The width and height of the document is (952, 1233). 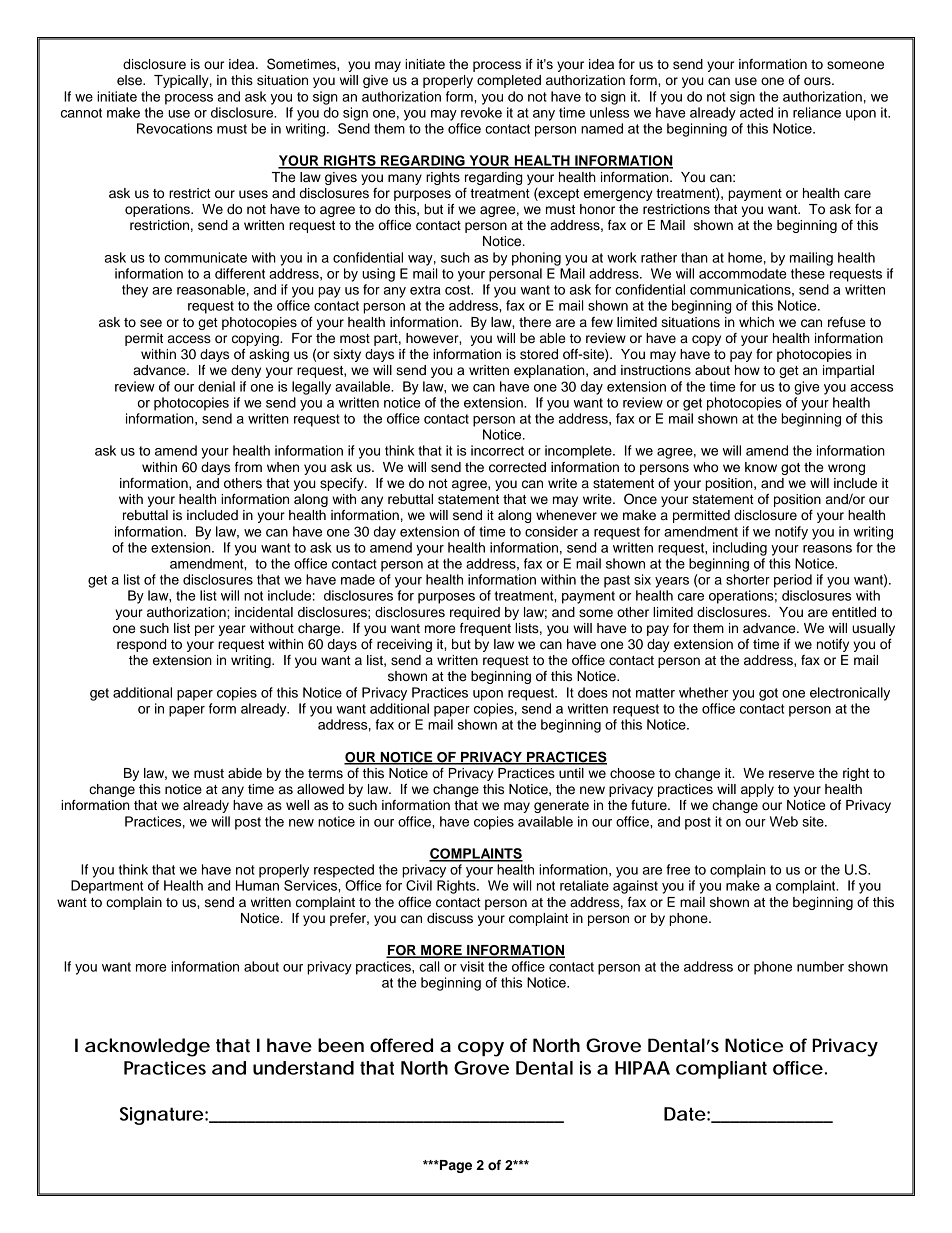 What do you see at coordinates (130, 80) in the document?
I see `else` at bounding box center [130, 80].
